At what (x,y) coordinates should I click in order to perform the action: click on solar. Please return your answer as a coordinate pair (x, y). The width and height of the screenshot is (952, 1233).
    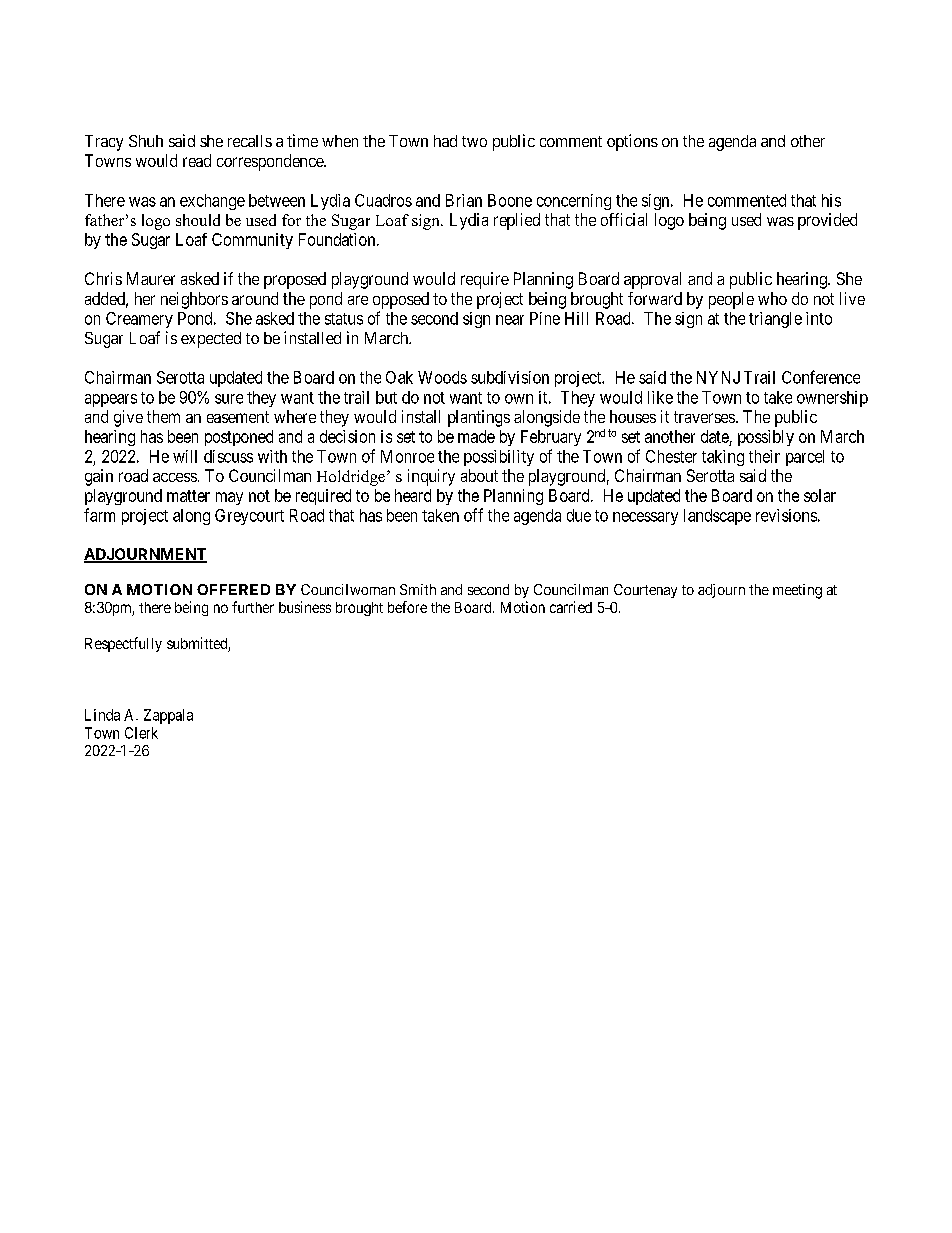
    Looking at the image, I should click on (820, 495).
